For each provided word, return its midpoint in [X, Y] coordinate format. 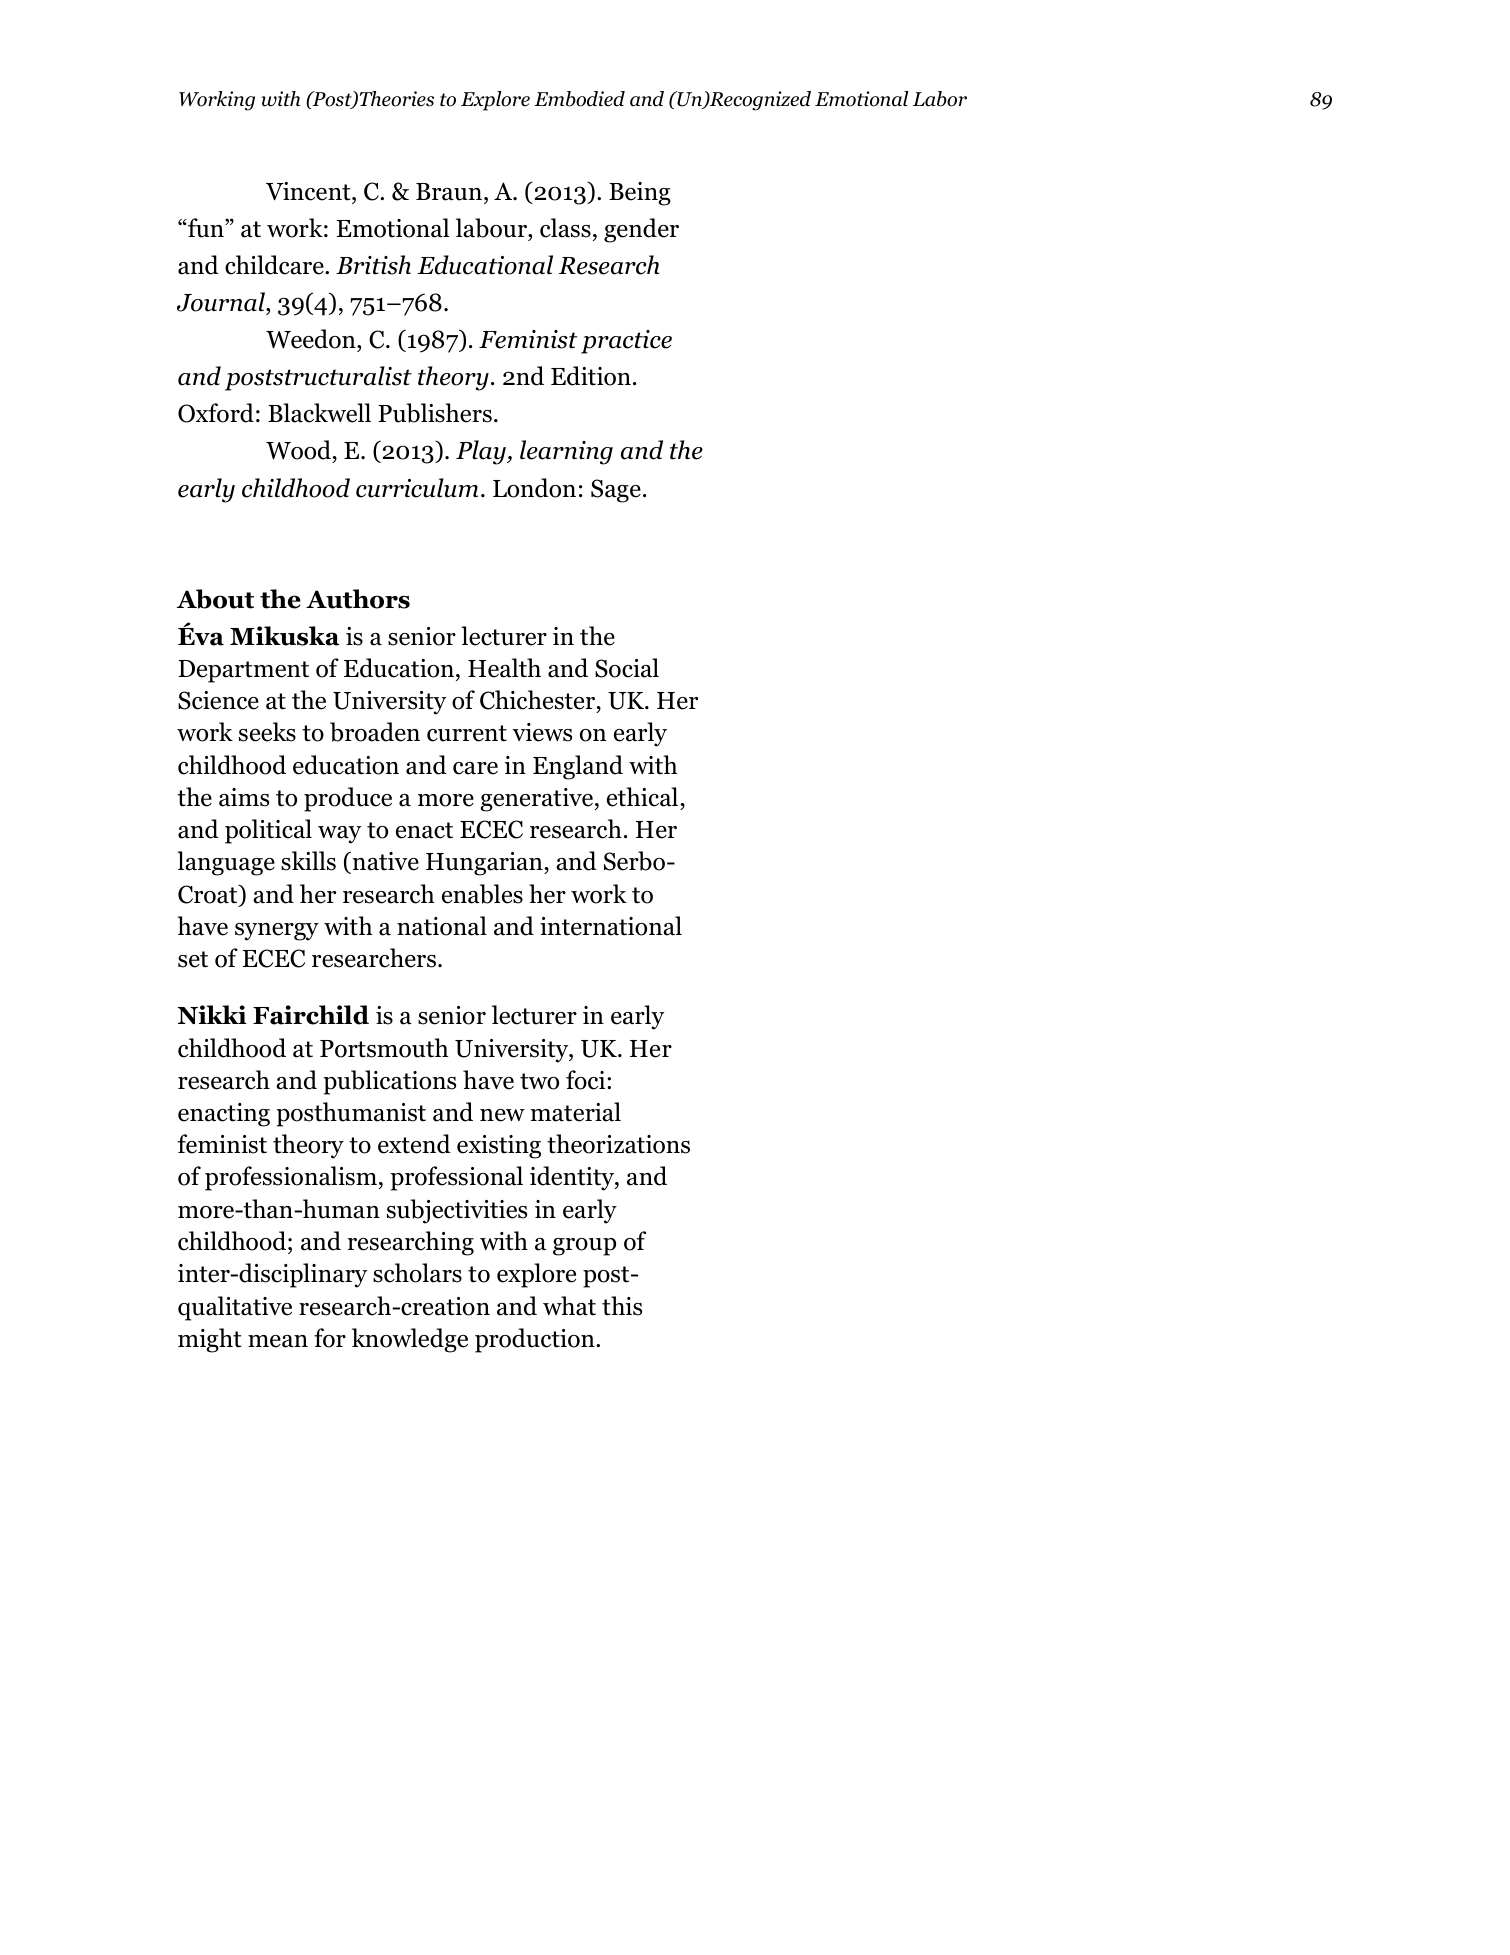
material [575, 1112]
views [542, 732]
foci [587, 1080]
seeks [267, 732]
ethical [642, 797]
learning [566, 452]
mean [278, 1341]
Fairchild [311, 1015]
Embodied [579, 99]
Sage [616, 491]
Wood [299, 451]
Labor [940, 99]
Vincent [309, 191]
